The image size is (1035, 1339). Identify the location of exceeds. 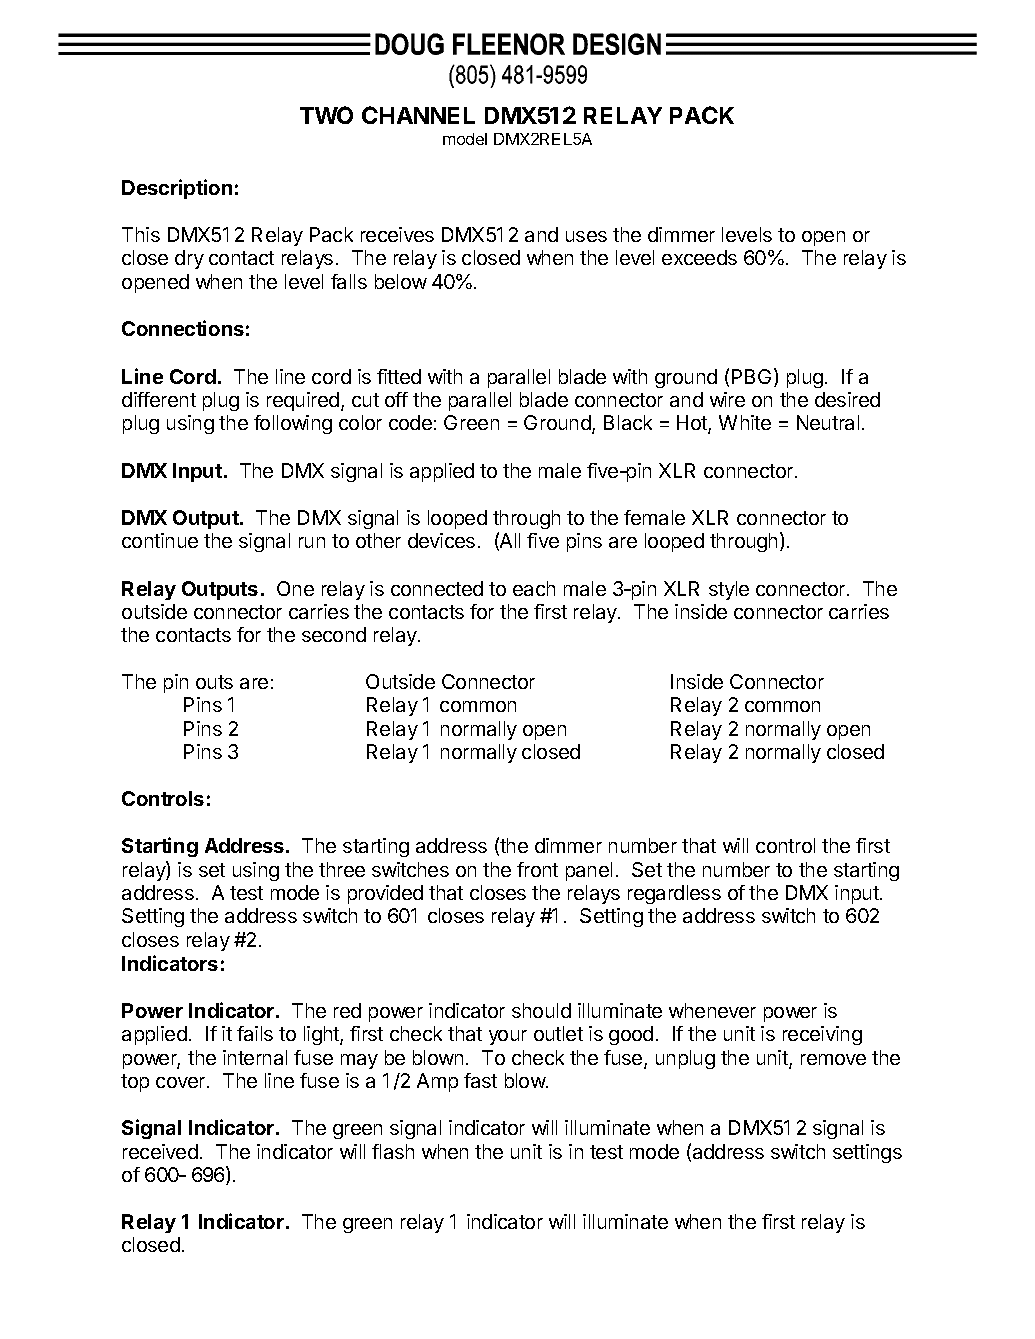
(699, 257).
